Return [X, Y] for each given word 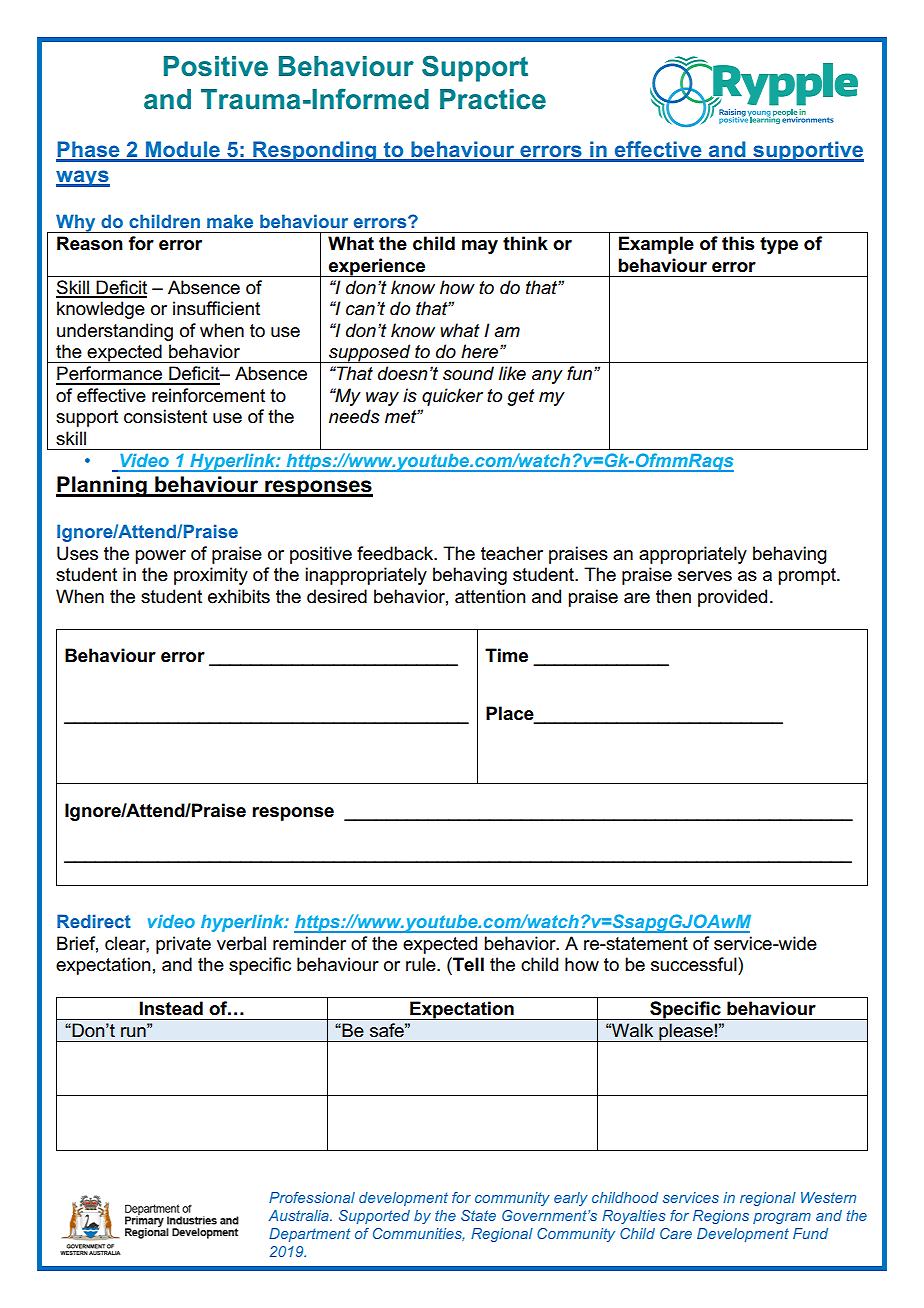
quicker [452, 397]
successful [695, 964]
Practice [493, 99]
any [547, 377]
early [571, 1199]
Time [506, 655]
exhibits [239, 596]
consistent [165, 416]
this [738, 243]
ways [83, 178]
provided [732, 598]
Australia [300, 1215]
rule [422, 964]
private [183, 945]
